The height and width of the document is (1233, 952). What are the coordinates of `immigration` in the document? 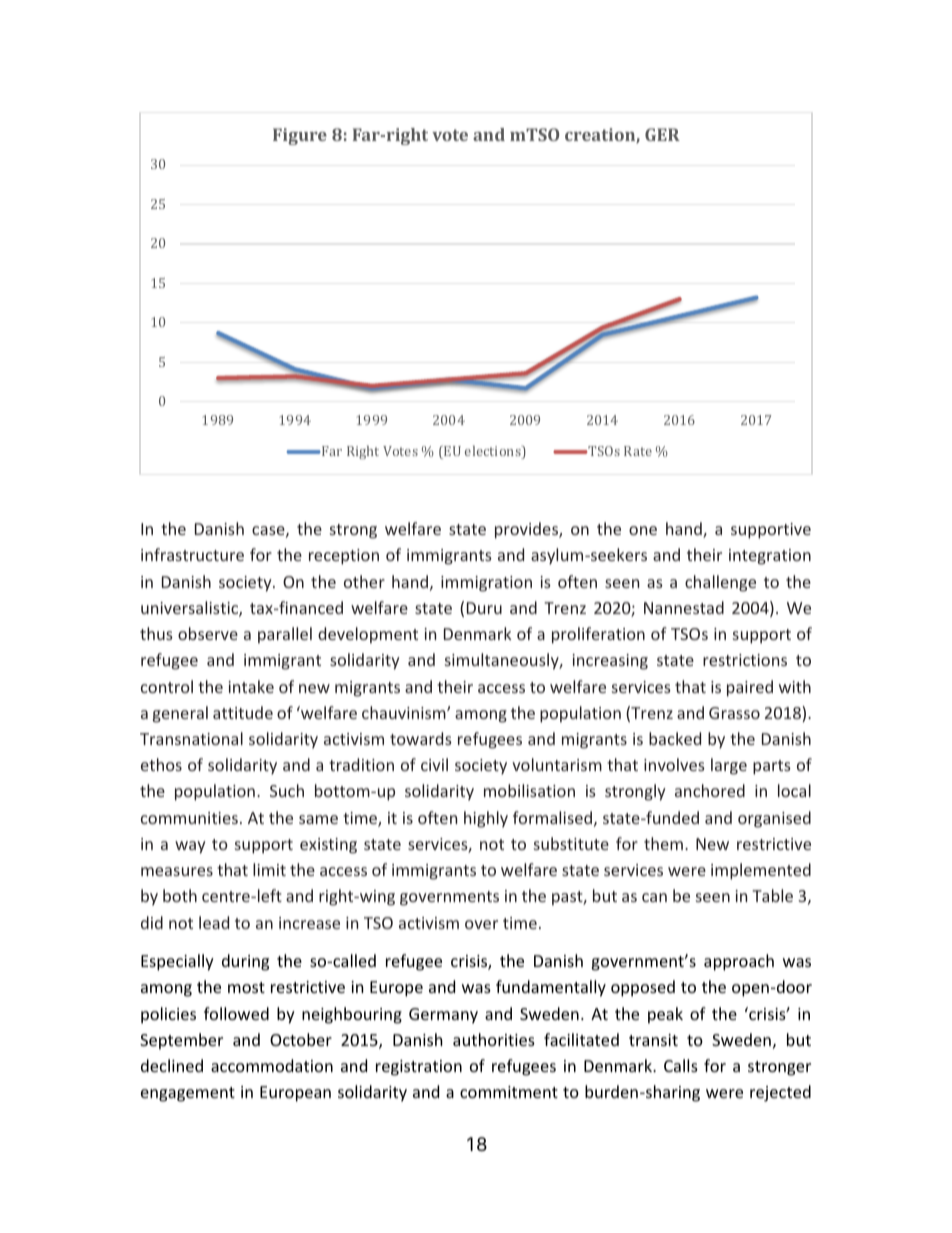 It's located at (486, 584).
